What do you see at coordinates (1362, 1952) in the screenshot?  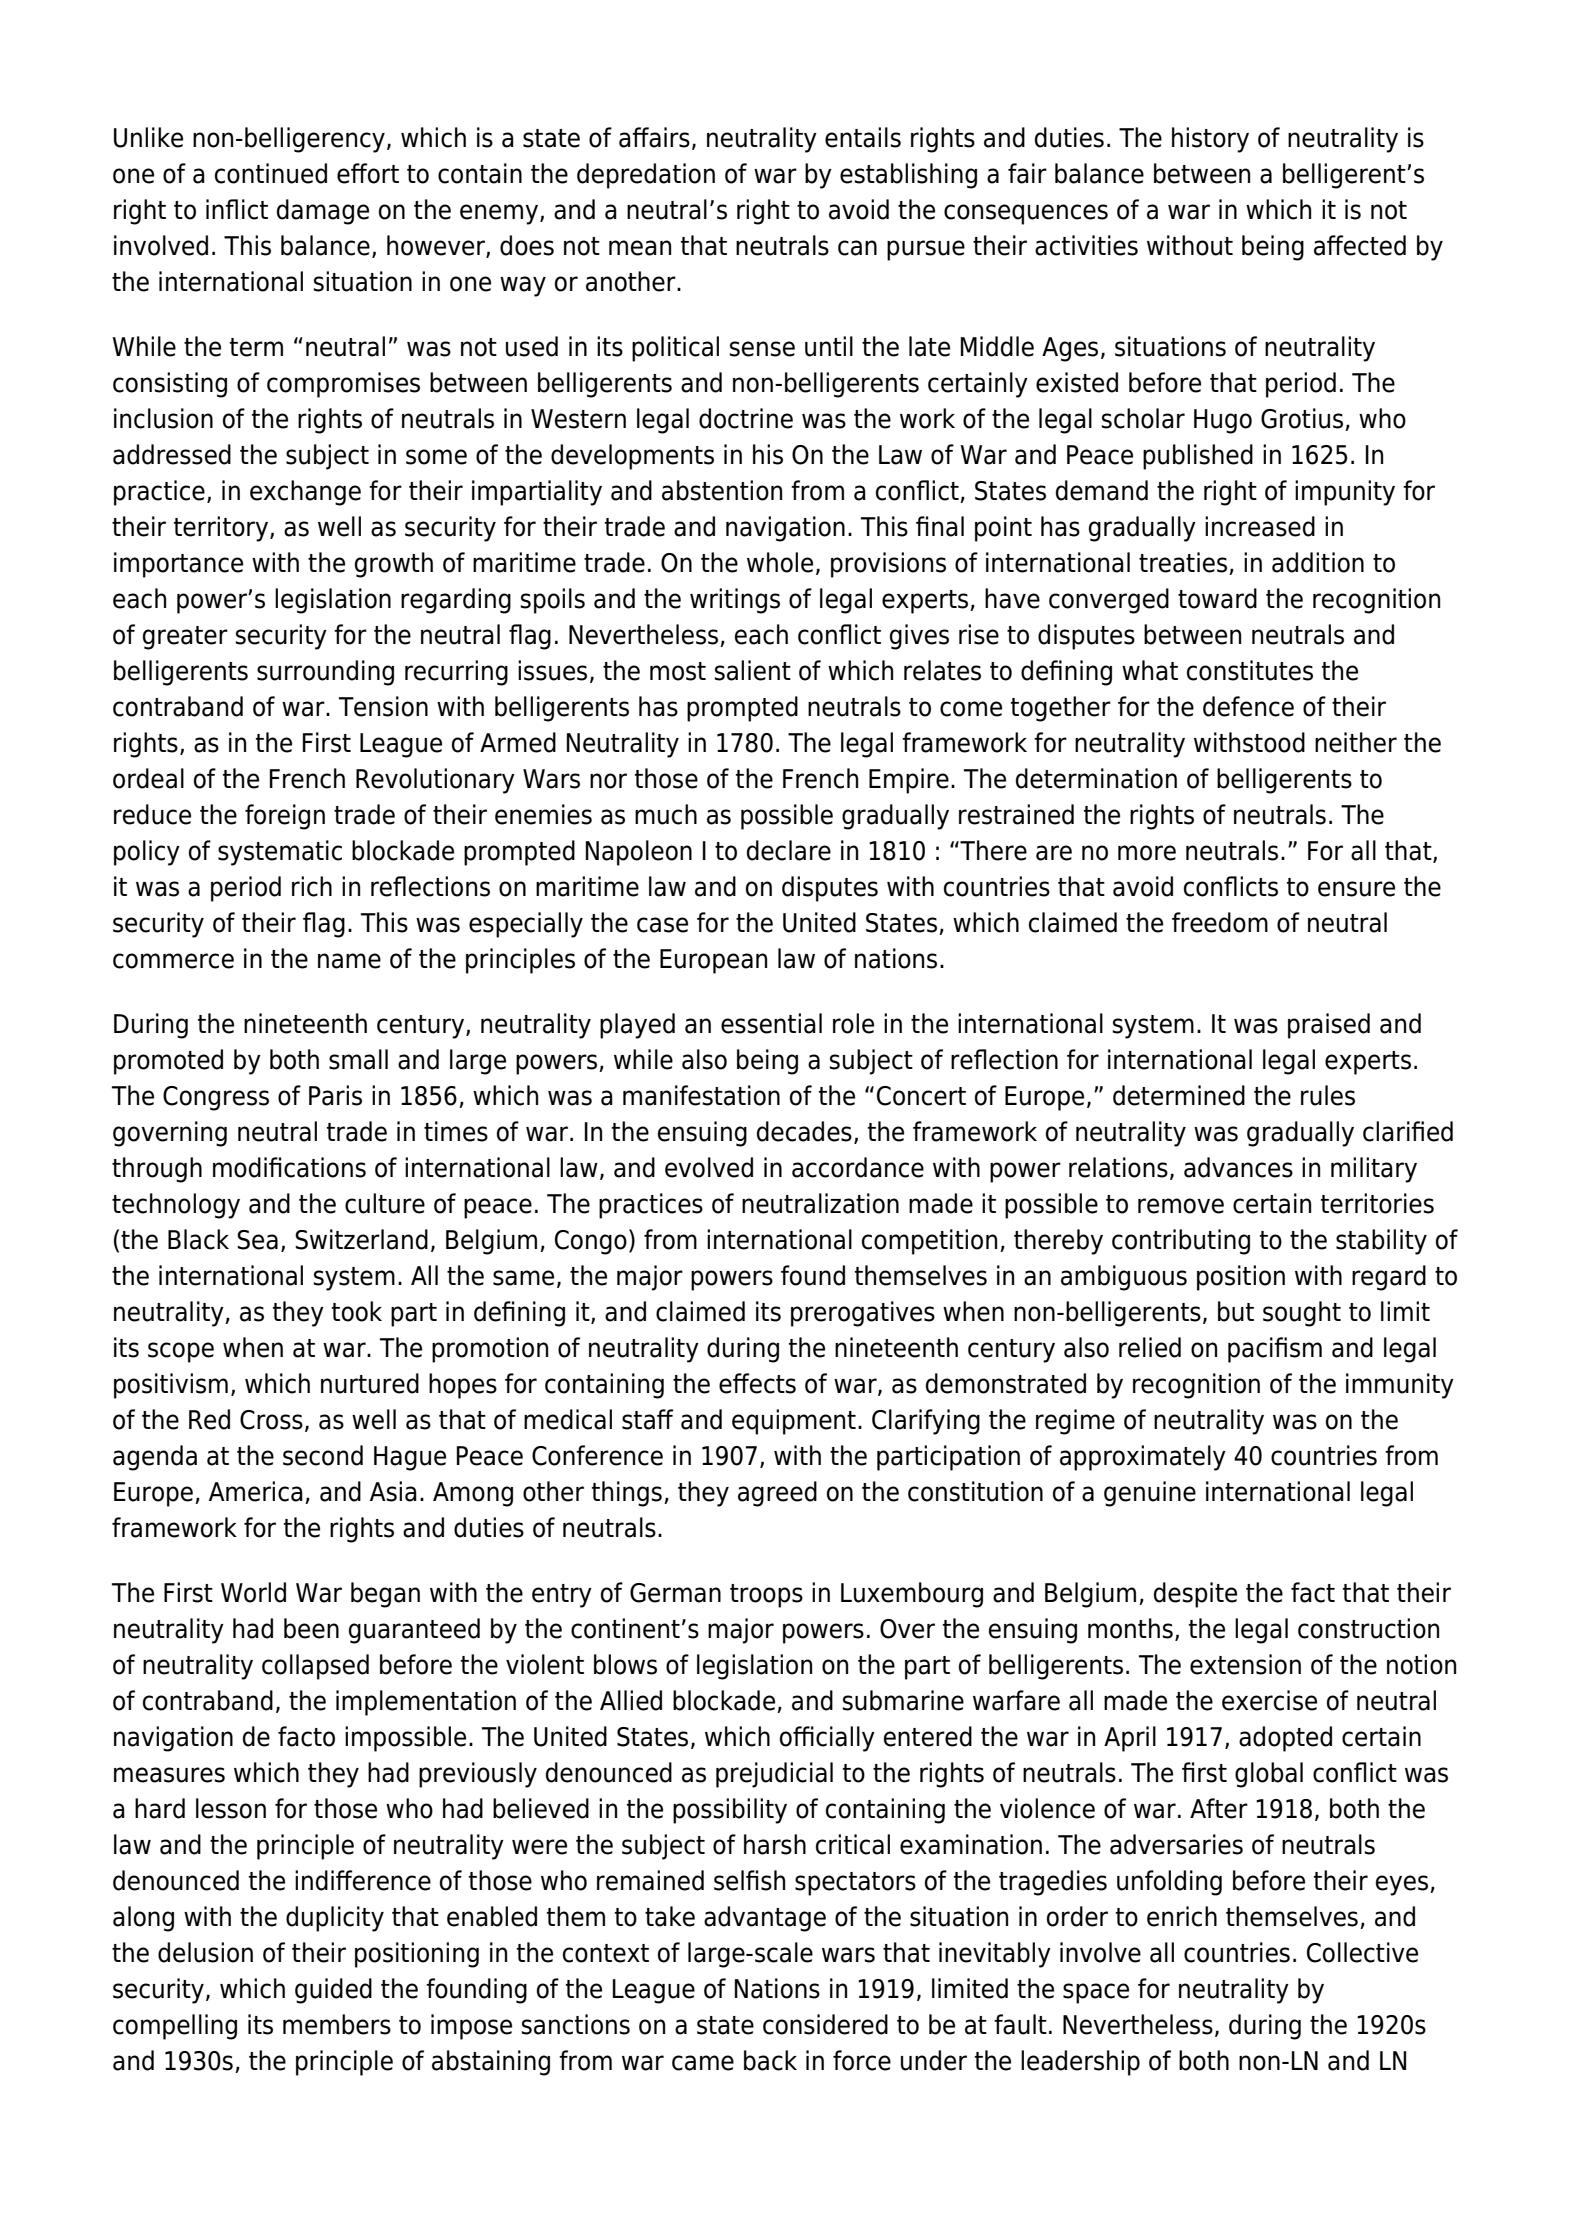 I see `Collective` at bounding box center [1362, 1952].
